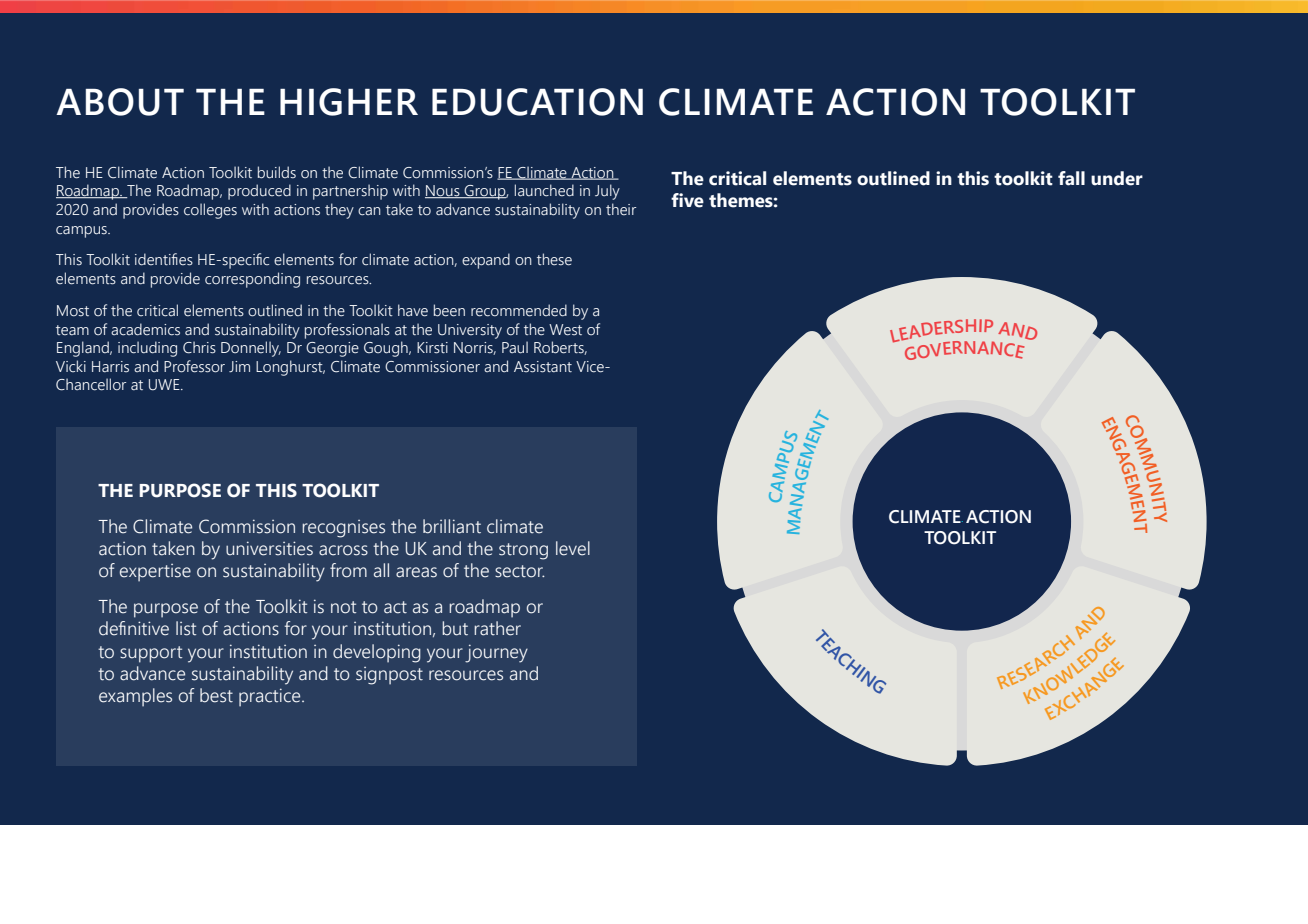 The width and height of the document is (1308, 924). Describe the element at coordinates (1117, 178) in the document. I see `under` at that location.
